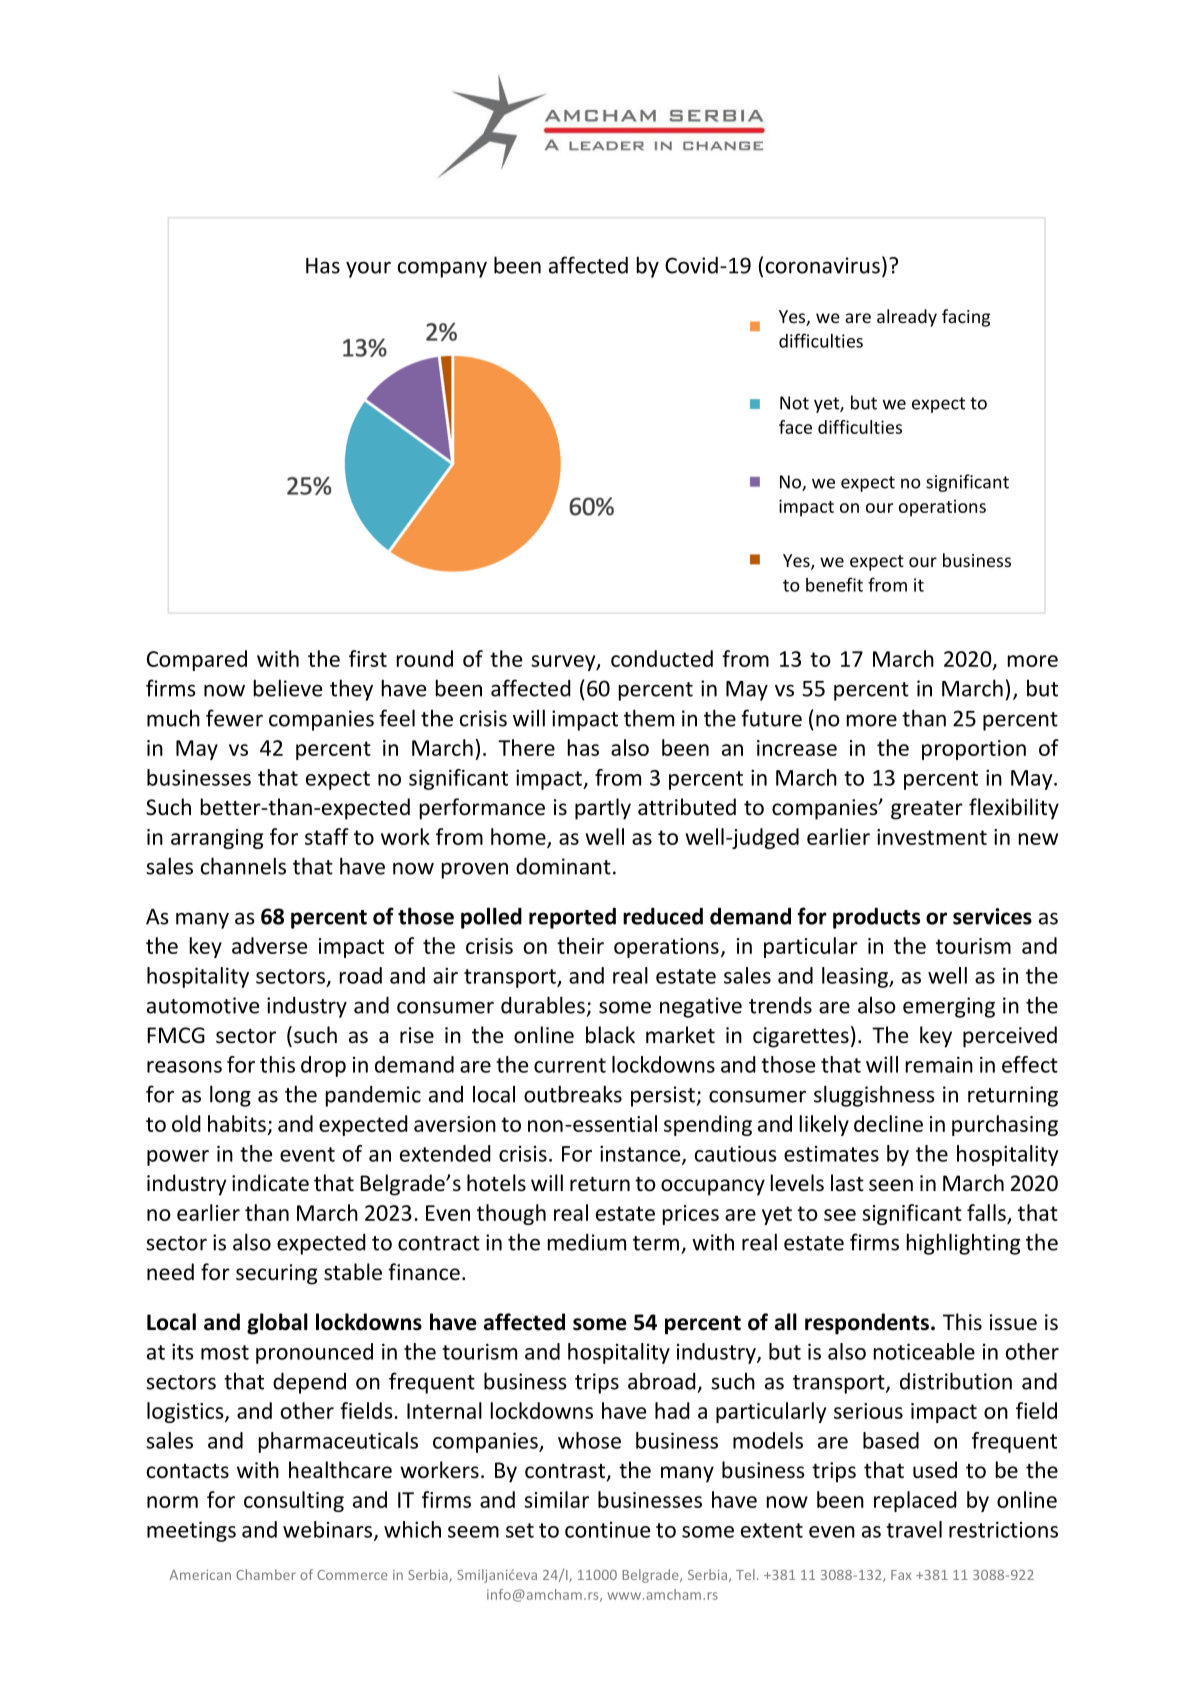 This screenshot has width=1204, height=1704. Describe the element at coordinates (649, 718) in the screenshot. I see `them` at that location.
